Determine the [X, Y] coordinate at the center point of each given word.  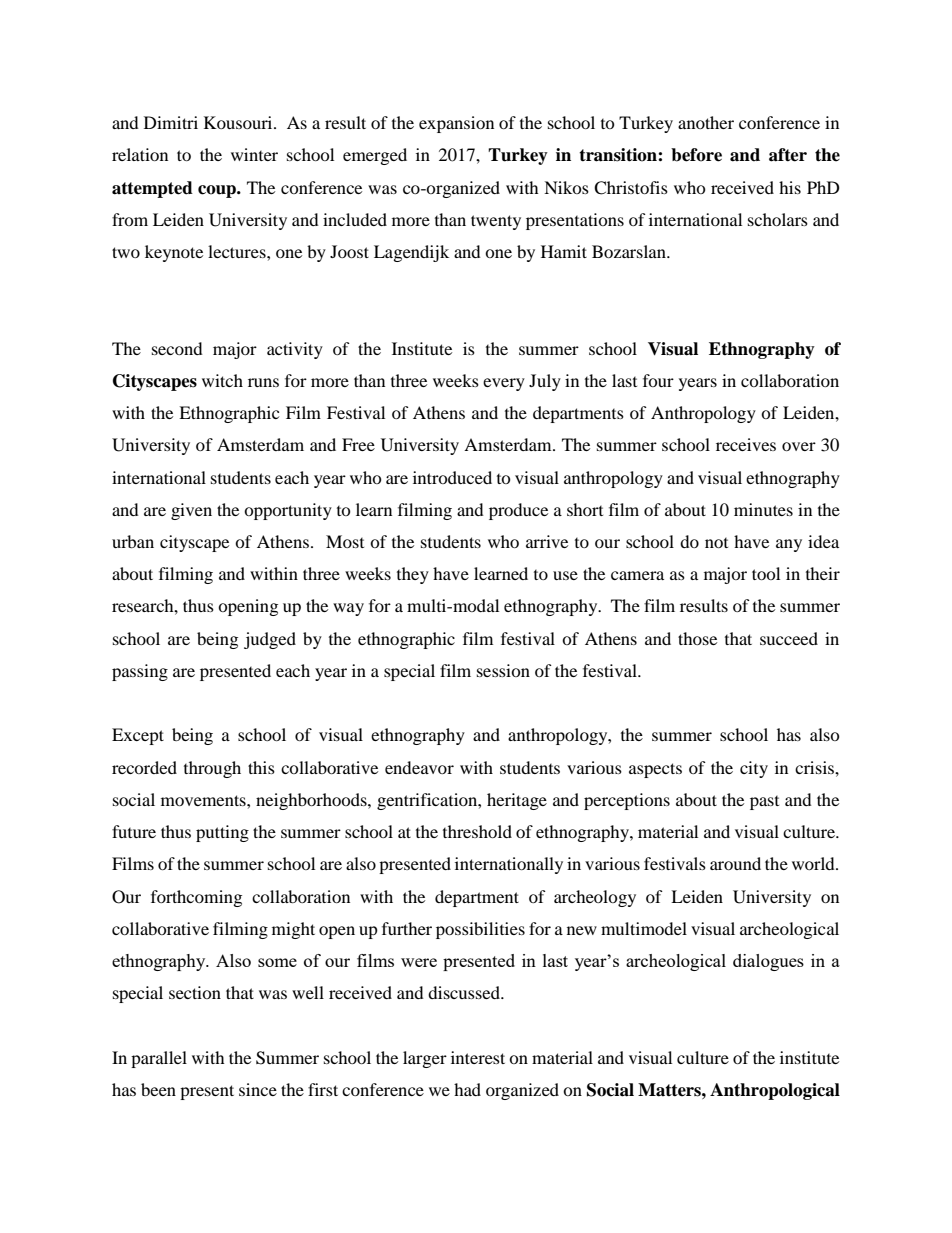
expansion [456, 124]
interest [478, 1057]
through [212, 769]
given [191, 511]
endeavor [419, 767]
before [696, 155]
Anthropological [775, 1091]
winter [254, 154]
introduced [452, 477]
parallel [159, 1059]
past [764, 803]
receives [746, 444]
